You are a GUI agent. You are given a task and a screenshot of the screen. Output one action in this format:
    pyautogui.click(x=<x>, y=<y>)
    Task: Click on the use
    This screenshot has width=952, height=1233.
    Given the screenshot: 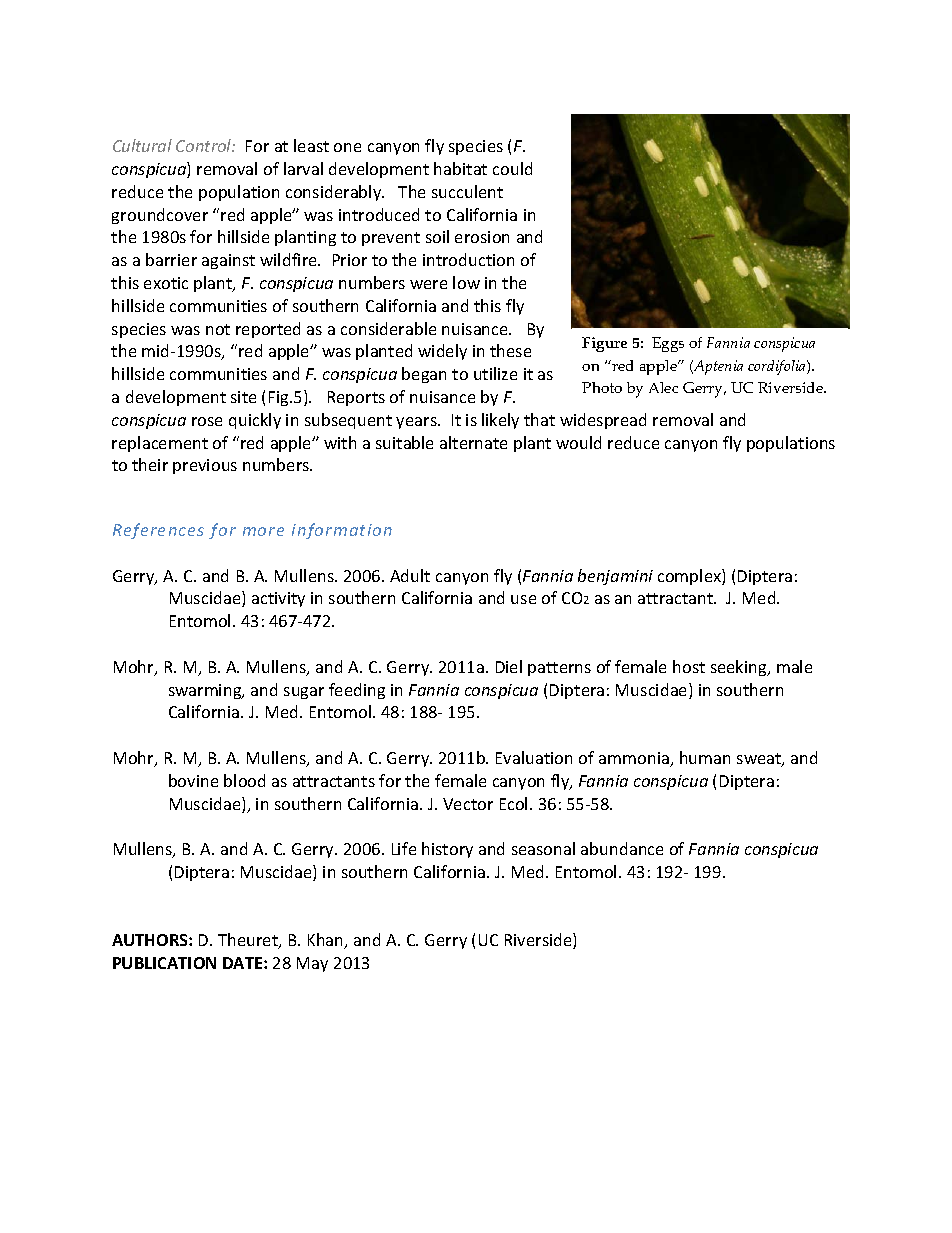 What is the action you would take?
    pyautogui.click(x=523, y=599)
